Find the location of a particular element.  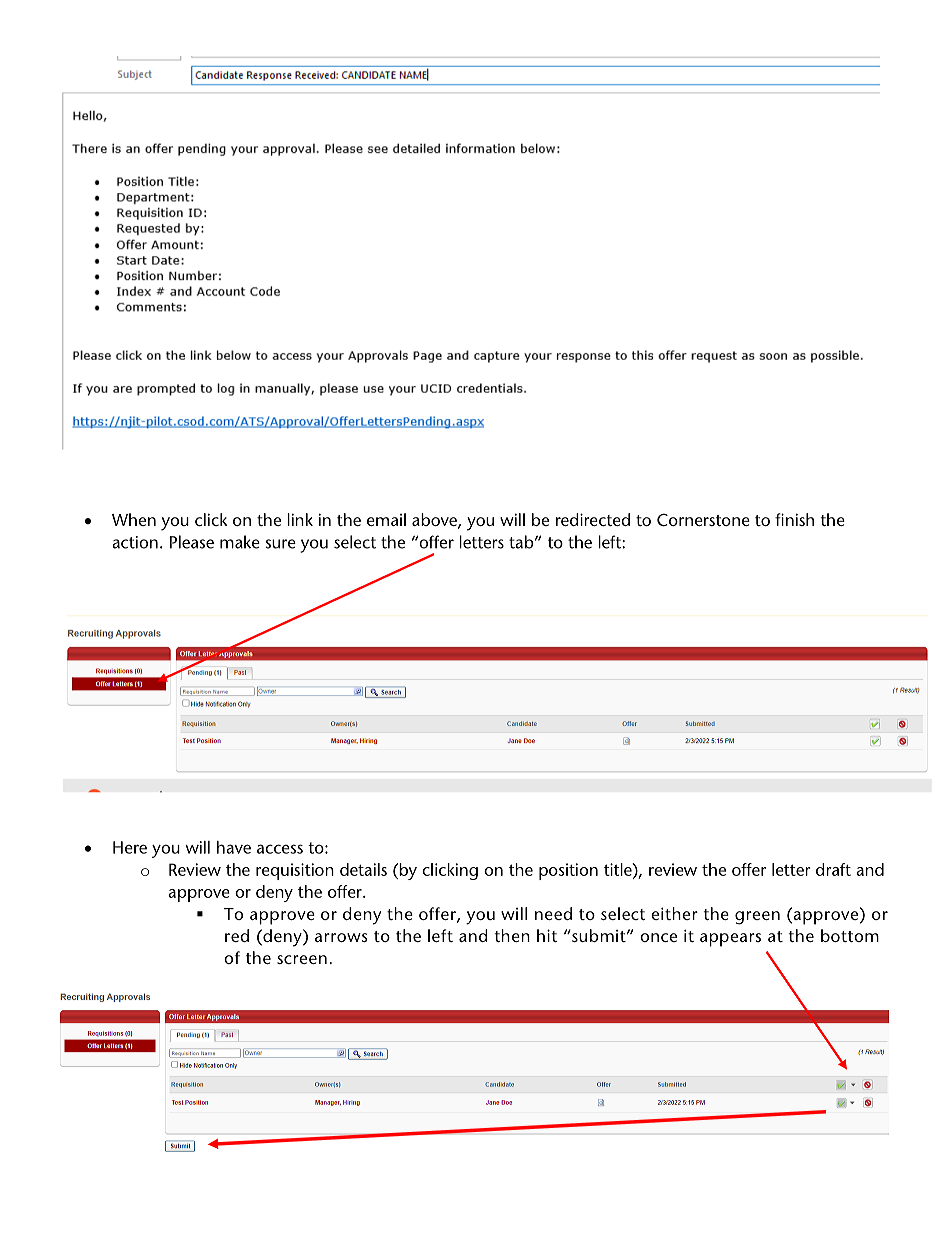

Cornerstone is located at coordinates (703, 520).
